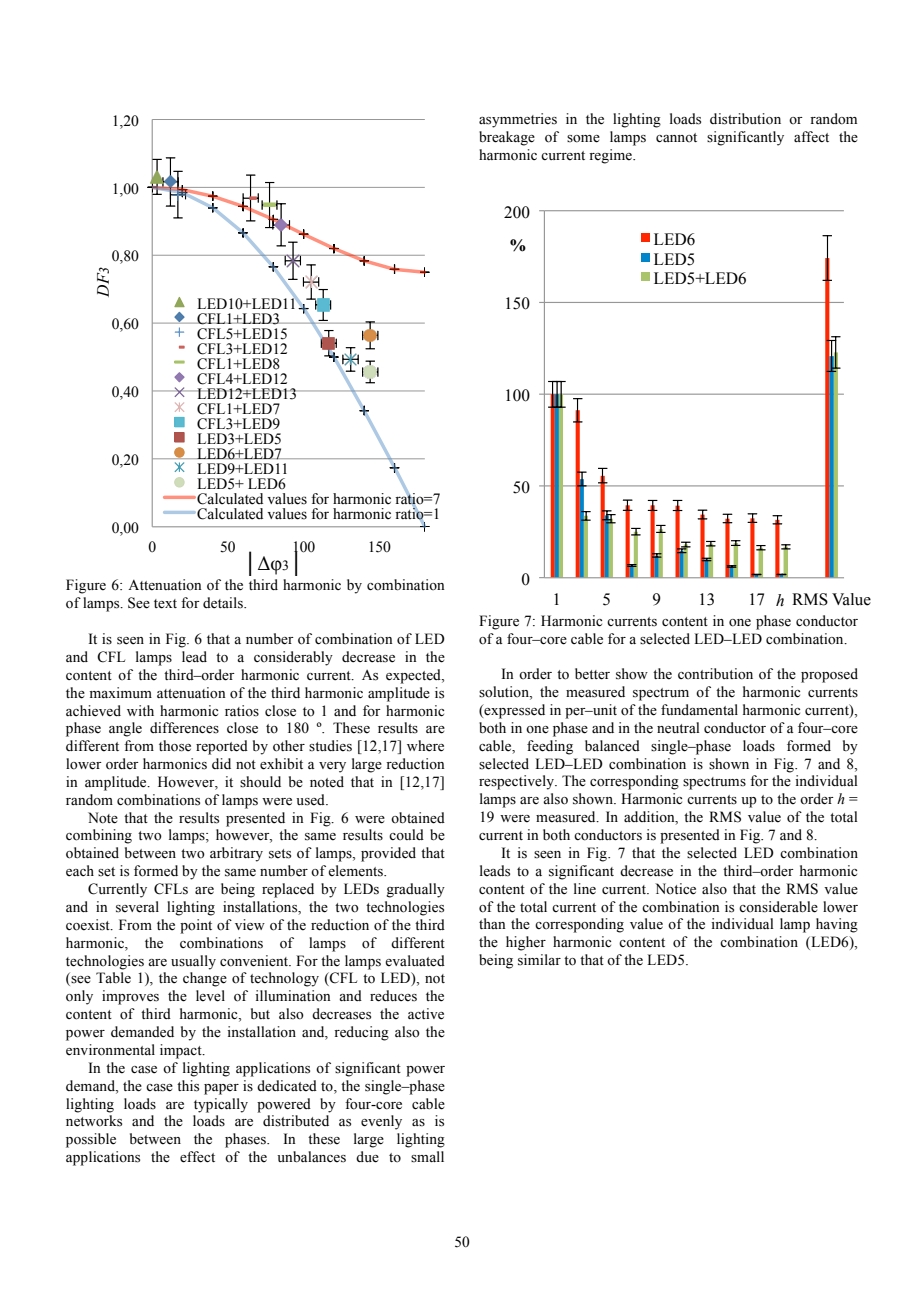 Image resolution: width=924 pixels, height=1308 pixels. What do you see at coordinates (197, 1157) in the screenshot?
I see `effect` at bounding box center [197, 1157].
